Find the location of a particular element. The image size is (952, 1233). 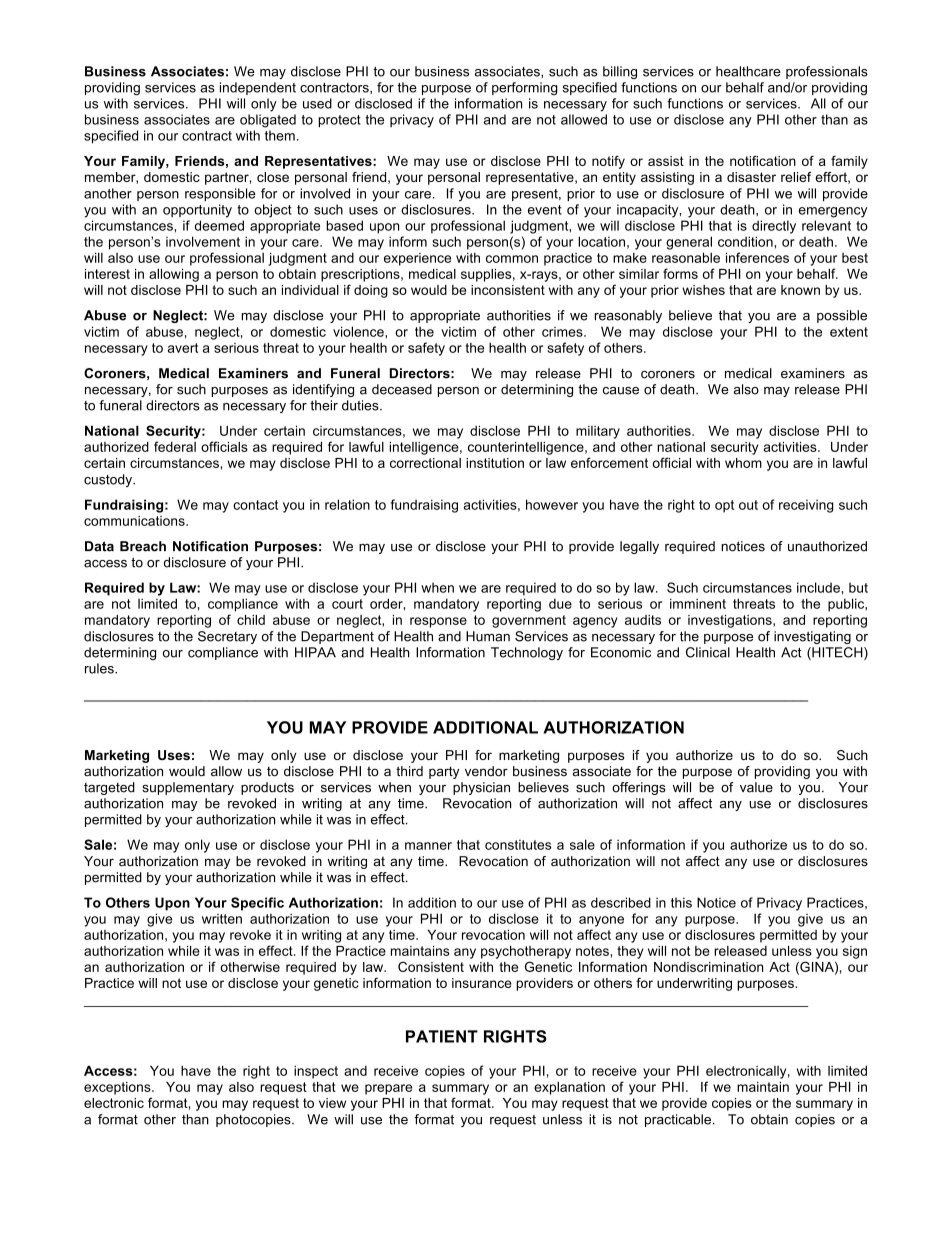

independent is located at coordinates (258, 88).
